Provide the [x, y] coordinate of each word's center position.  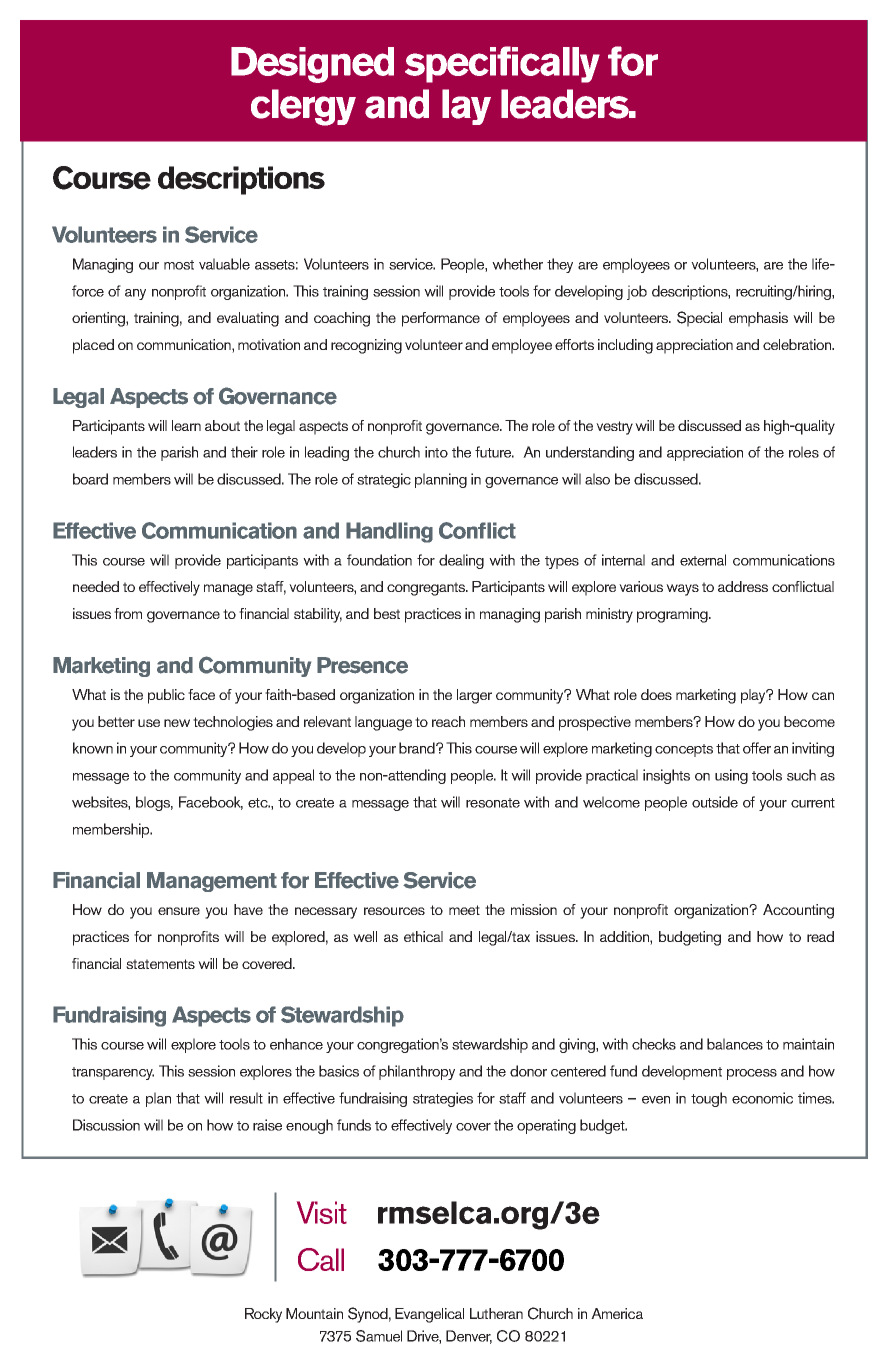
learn [186, 425]
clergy [303, 107]
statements [160, 964]
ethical [423, 936]
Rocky [263, 1315]
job [637, 292]
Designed [312, 65]
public [166, 696]
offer [757, 748]
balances [735, 1044]
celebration [798, 344]
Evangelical [429, 1315]
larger [474, 696]
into [436, 452]
